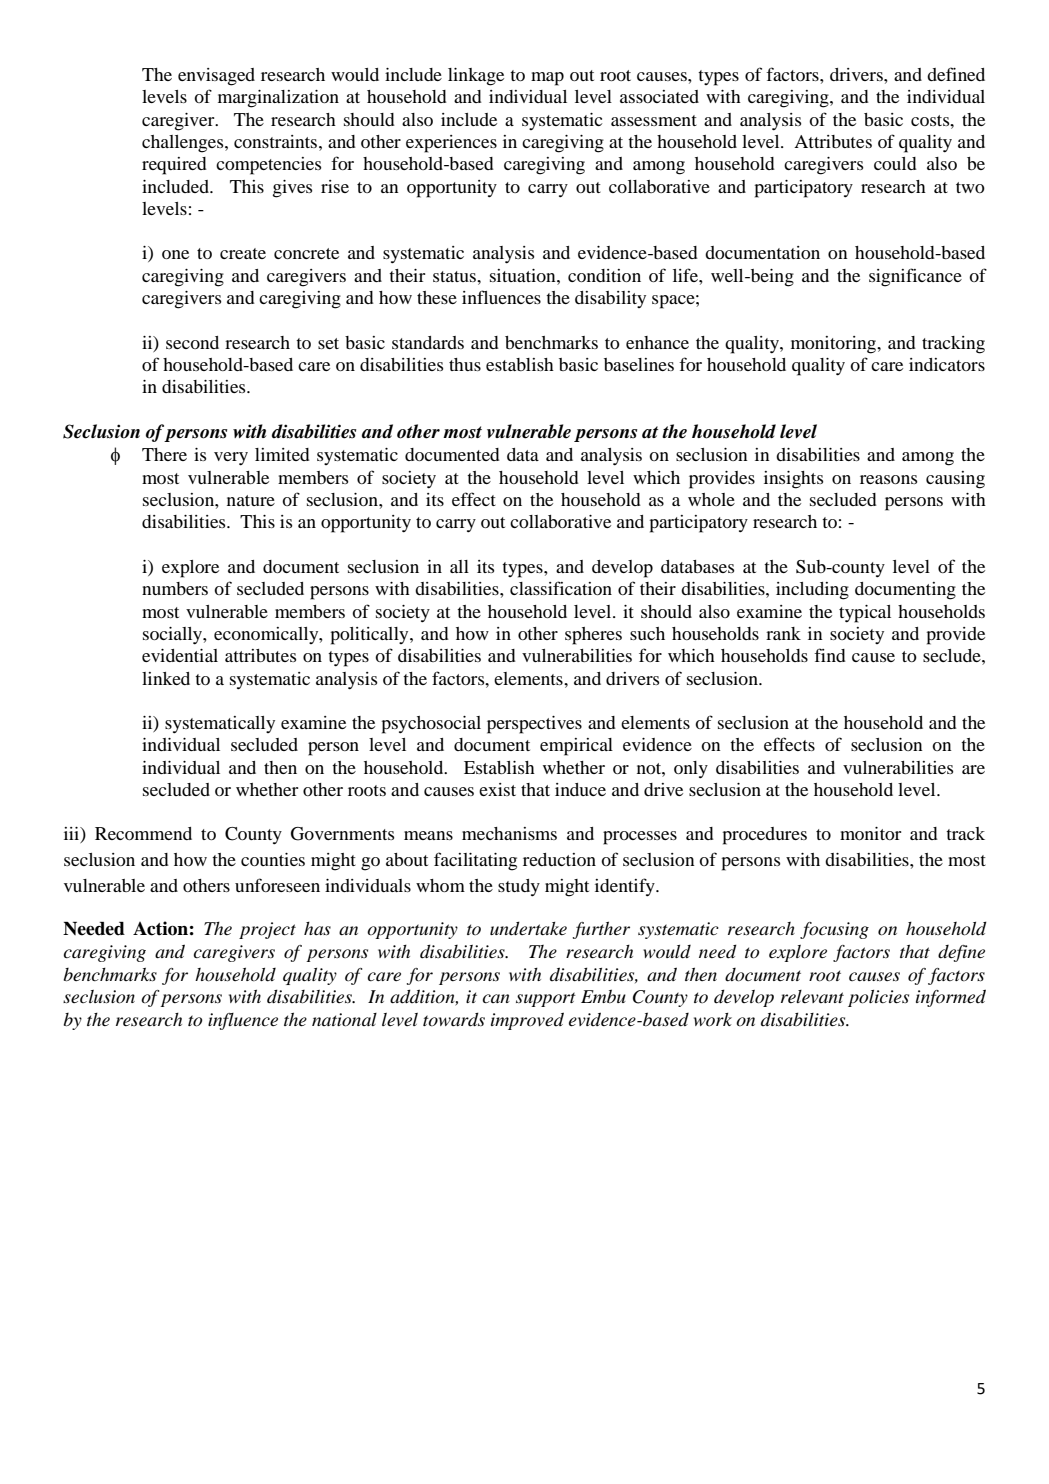  What do you see at coordinates (830, 655) in the page?
I see `find` at bounding box center [830, 655].
